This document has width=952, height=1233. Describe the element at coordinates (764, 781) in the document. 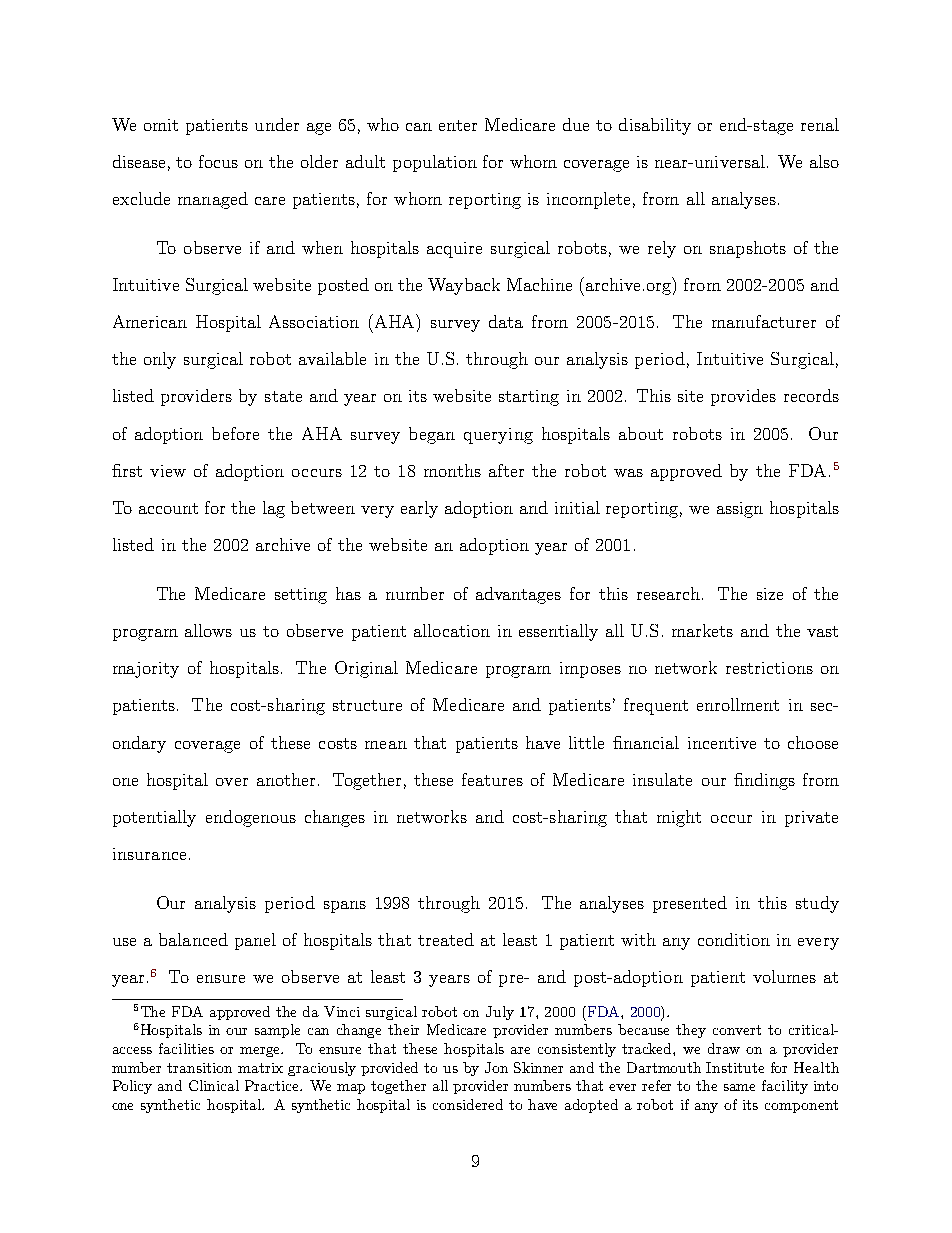

I see `findings` at that location.
